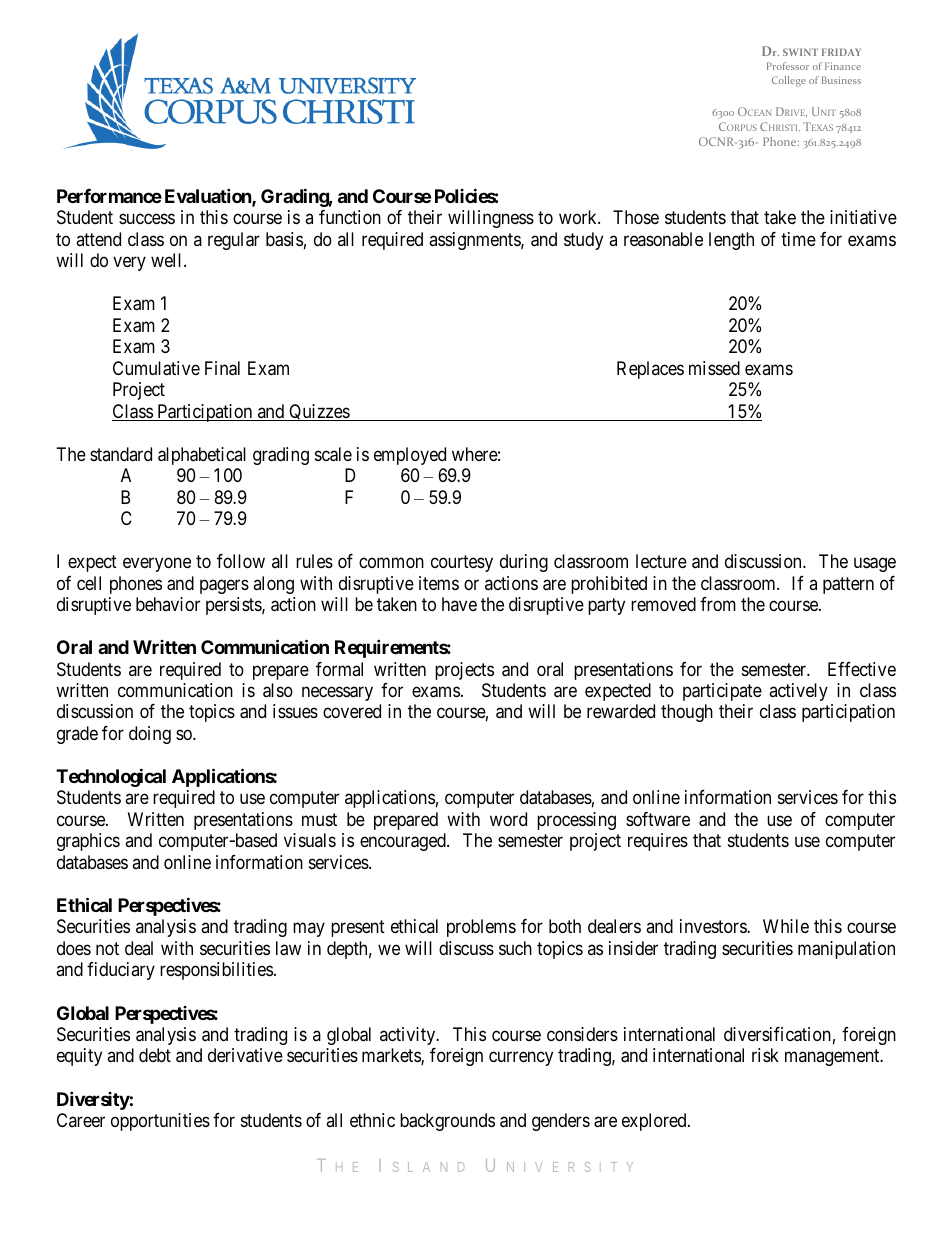 The width and height of the screenshot is (952, 1233). Describe the element at coordinates (789, 81) in the screenshot. I see `College` at that location.
